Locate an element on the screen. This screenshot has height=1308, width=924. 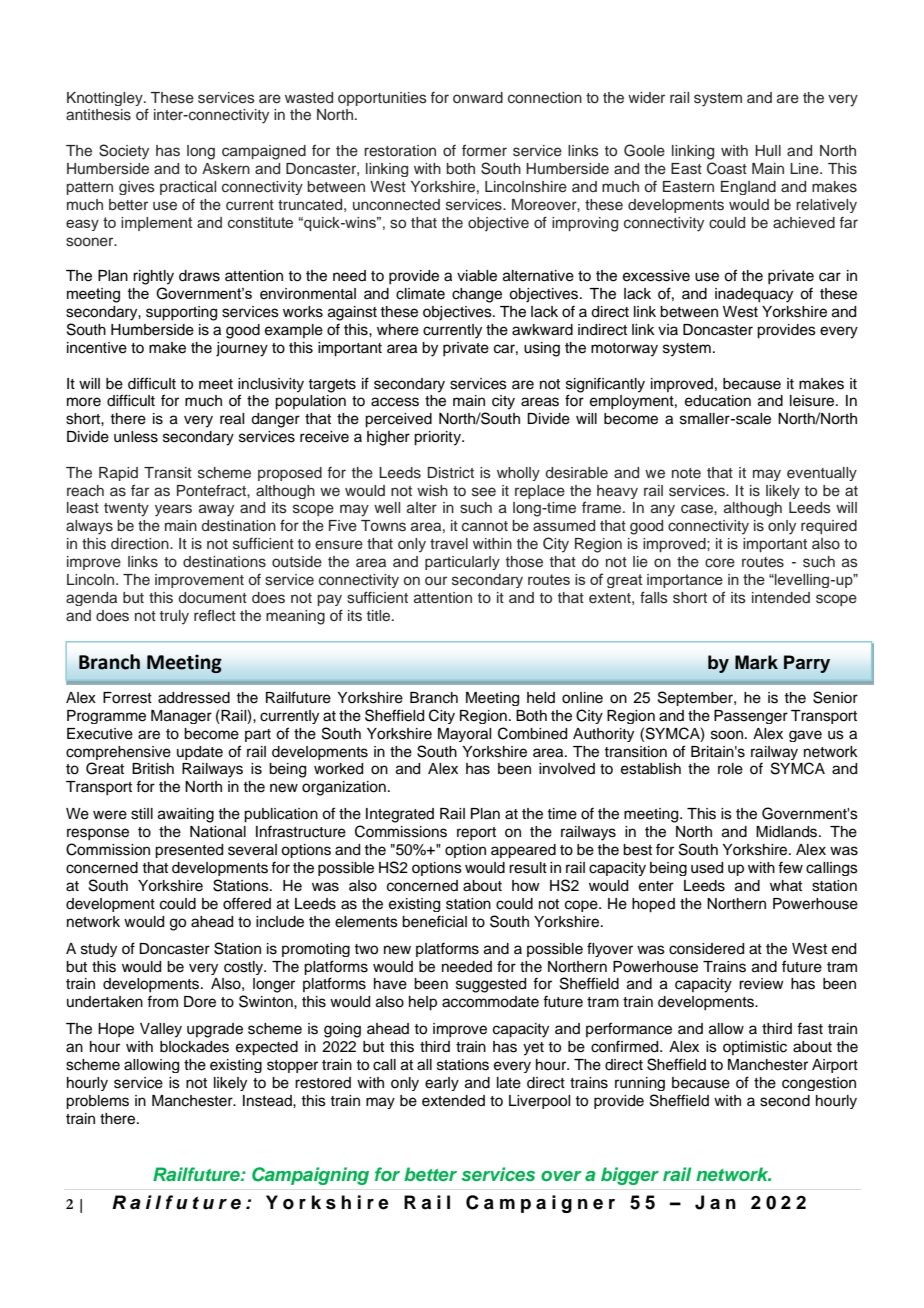
truly is located at coordinates (174, 617).
